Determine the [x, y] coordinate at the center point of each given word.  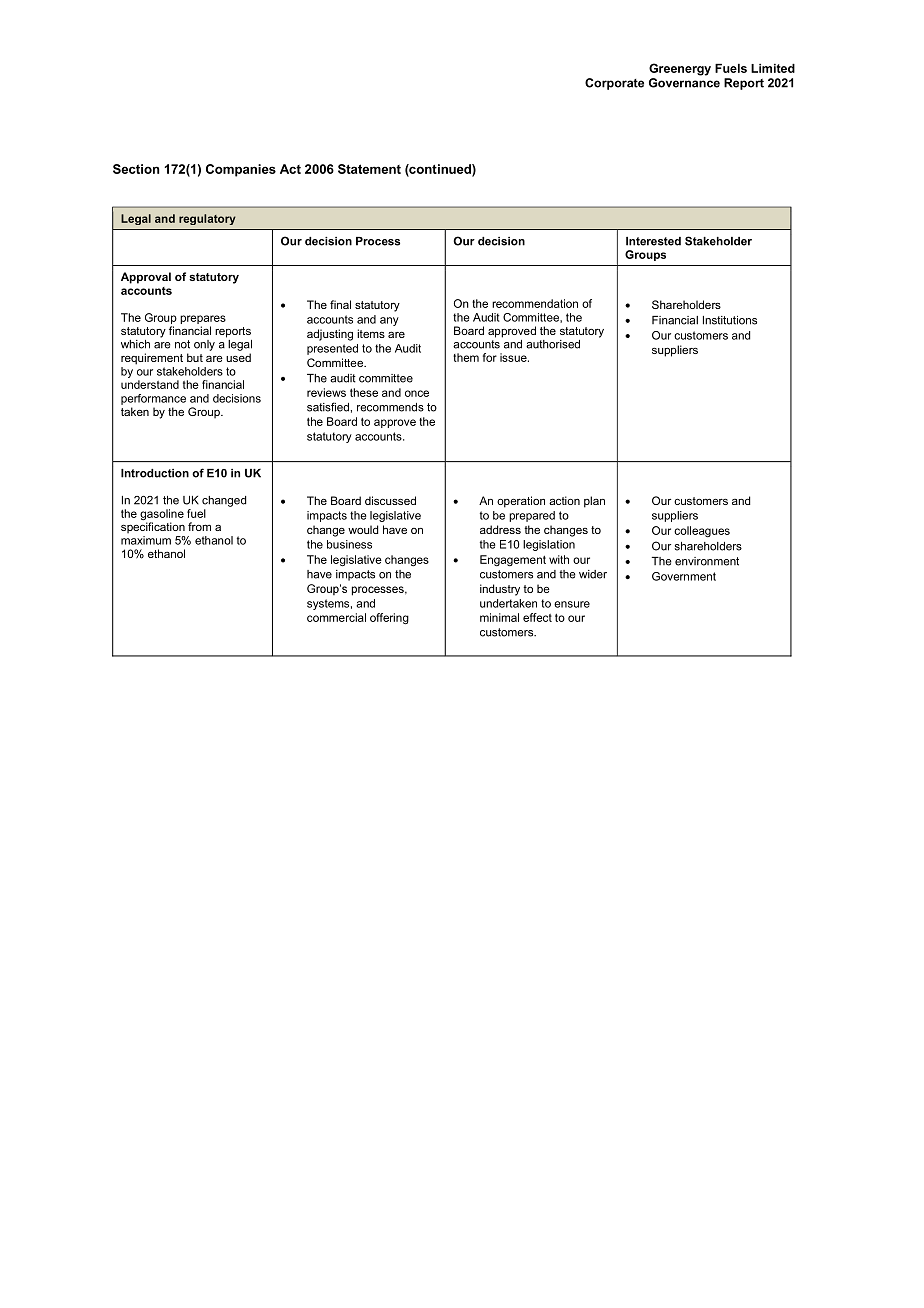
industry [500, 590]
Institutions [730, 320]
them [466, 357]
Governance [684, 81]
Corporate [614, 84]
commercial [336, 617]
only [204, 345]
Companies [241, 170]
